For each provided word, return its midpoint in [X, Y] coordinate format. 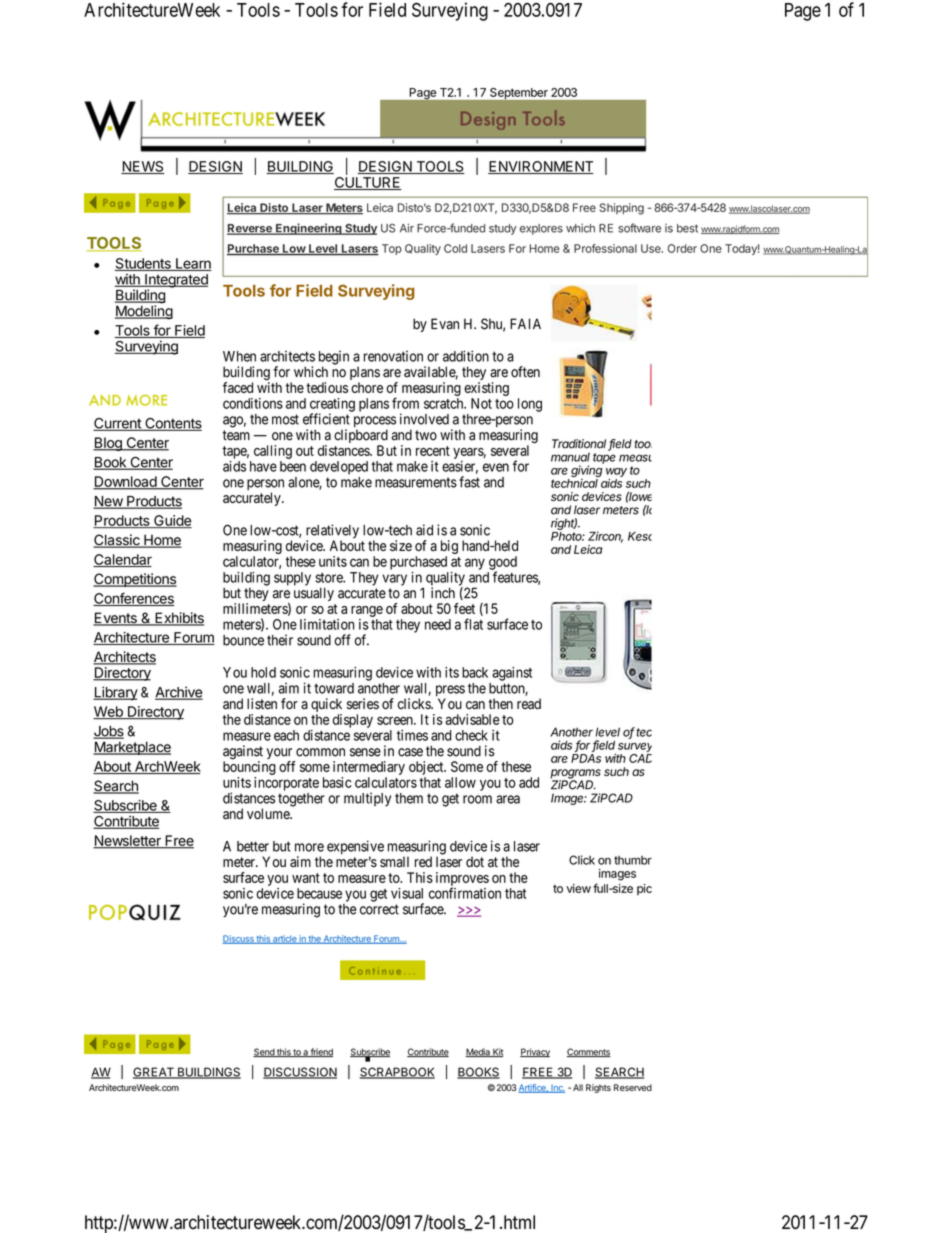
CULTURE [367, 183]
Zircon [605, 537]
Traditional [580, 445]
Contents [172, 424]
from [405, 403]
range [367, 611]
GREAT [154, 1073]
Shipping [621, 209]
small [394, 861]
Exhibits [178, 619]
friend [321, 1052]
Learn [193, 264]
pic [644, 889]
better [253, 846]
